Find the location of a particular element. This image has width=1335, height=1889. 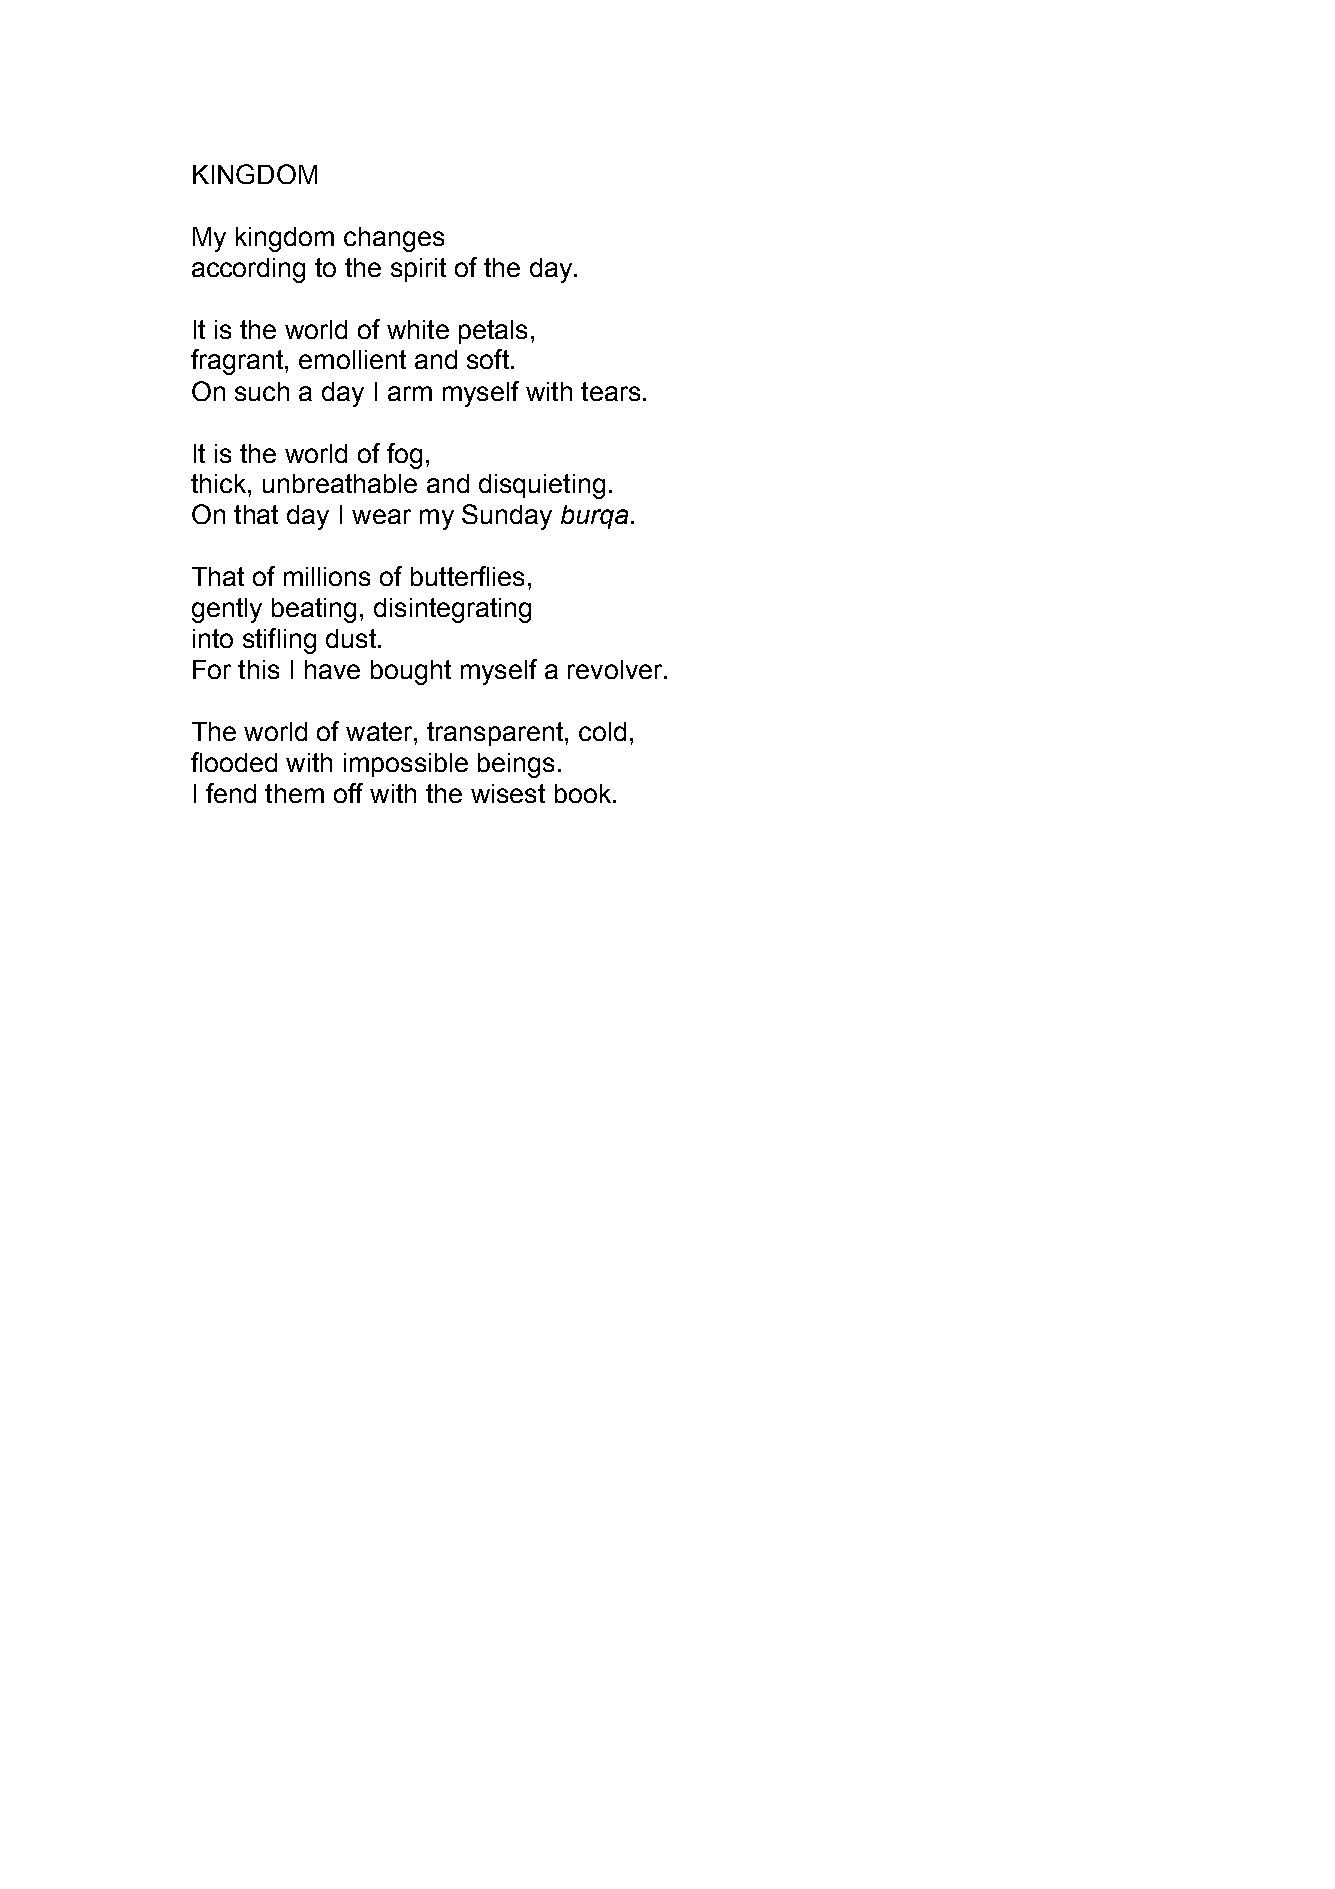

according is located at coordinates (248, 270).
